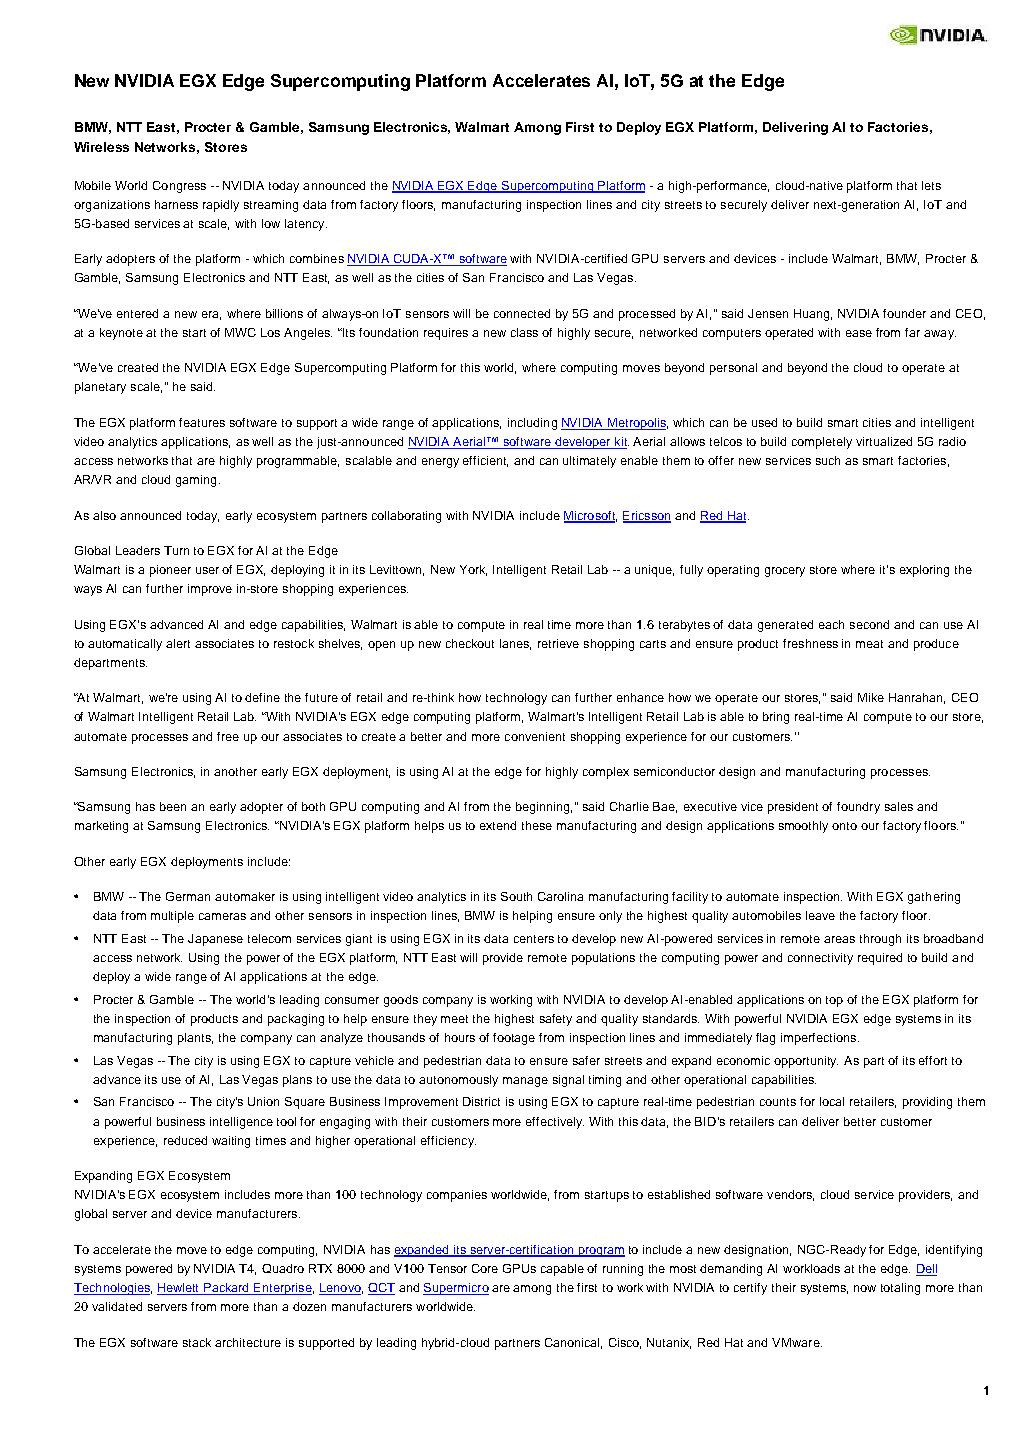 This screenshot has width=1014, height=1434. What do you see at coordinates (473, 570) in the screenshot?
I see `York` at bounding box center [473, 570].
